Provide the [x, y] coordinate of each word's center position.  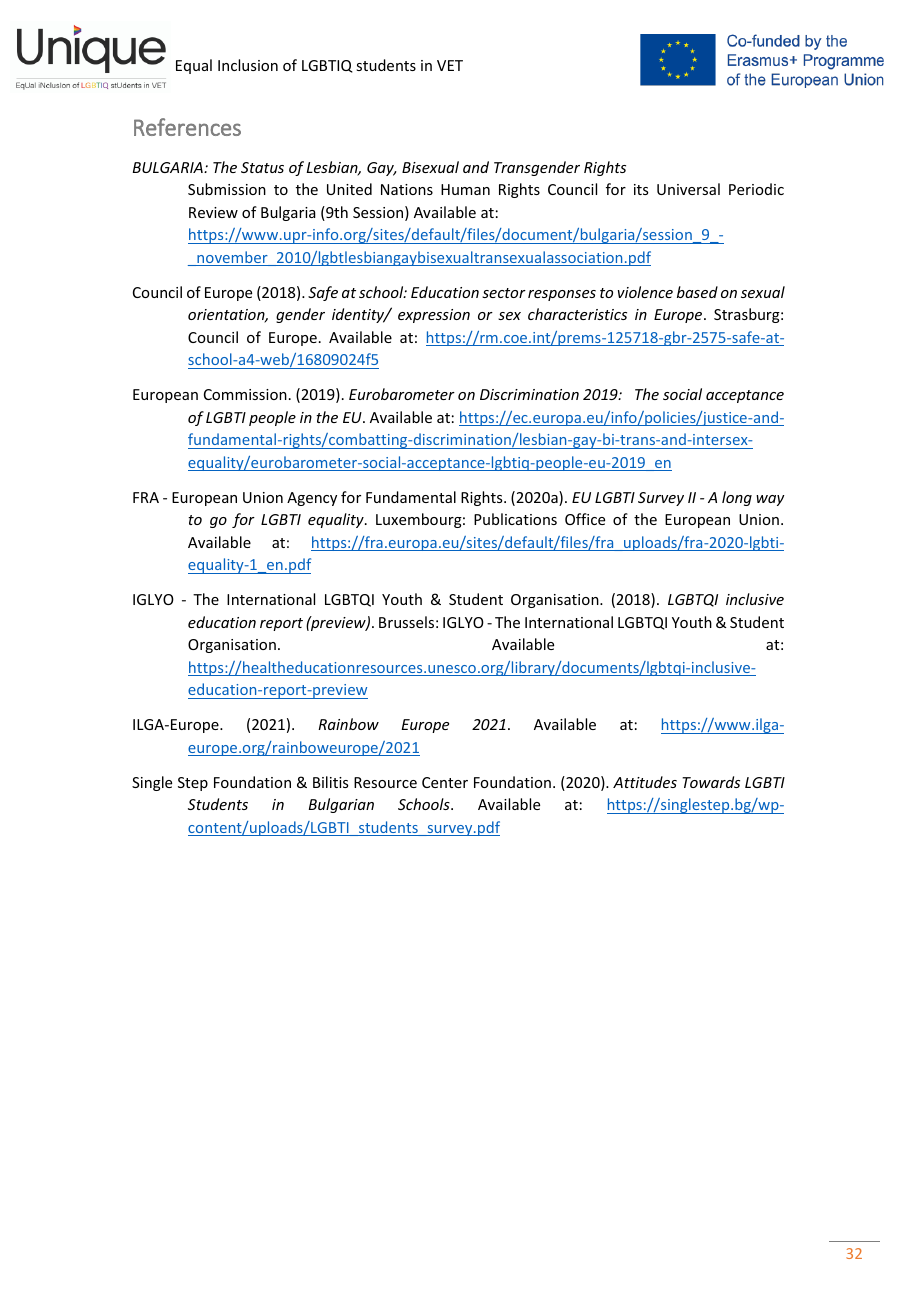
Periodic [756, 189]
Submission [227, 189]
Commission [245, 394]
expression [434, 316]
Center [445, 782]
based [697, 292]
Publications [515, 519]
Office [585, 519]
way [770, 500]
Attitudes [645, 782]
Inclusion [248, 65]
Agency [312, 499]
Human [465, 189]
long [737, 498]
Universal [688, 189]
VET [450, 65]
